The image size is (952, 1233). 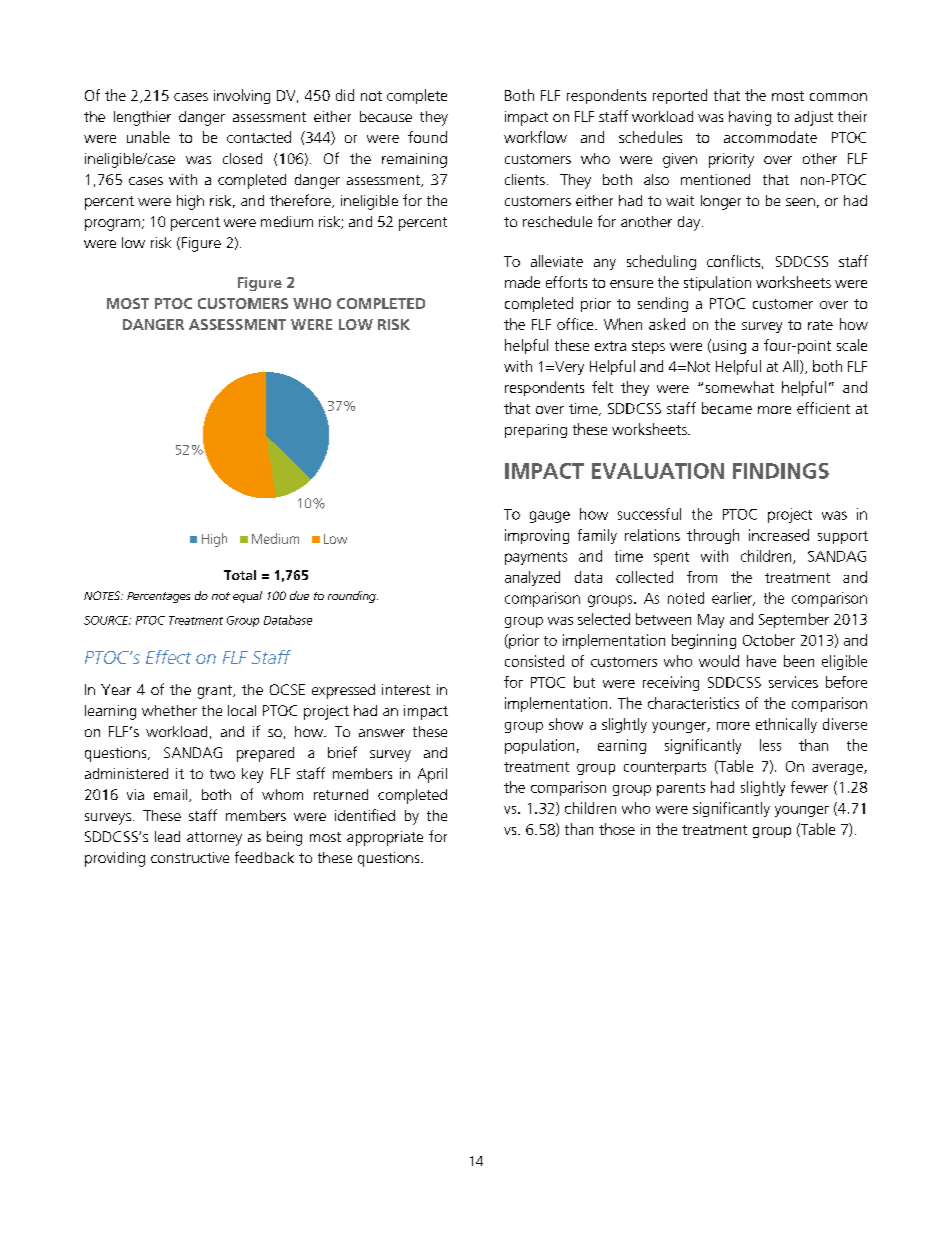 What do you see at coordinates (733, 599) in the screenshot?
I see `earlier` at bounding box center [733, 599].
